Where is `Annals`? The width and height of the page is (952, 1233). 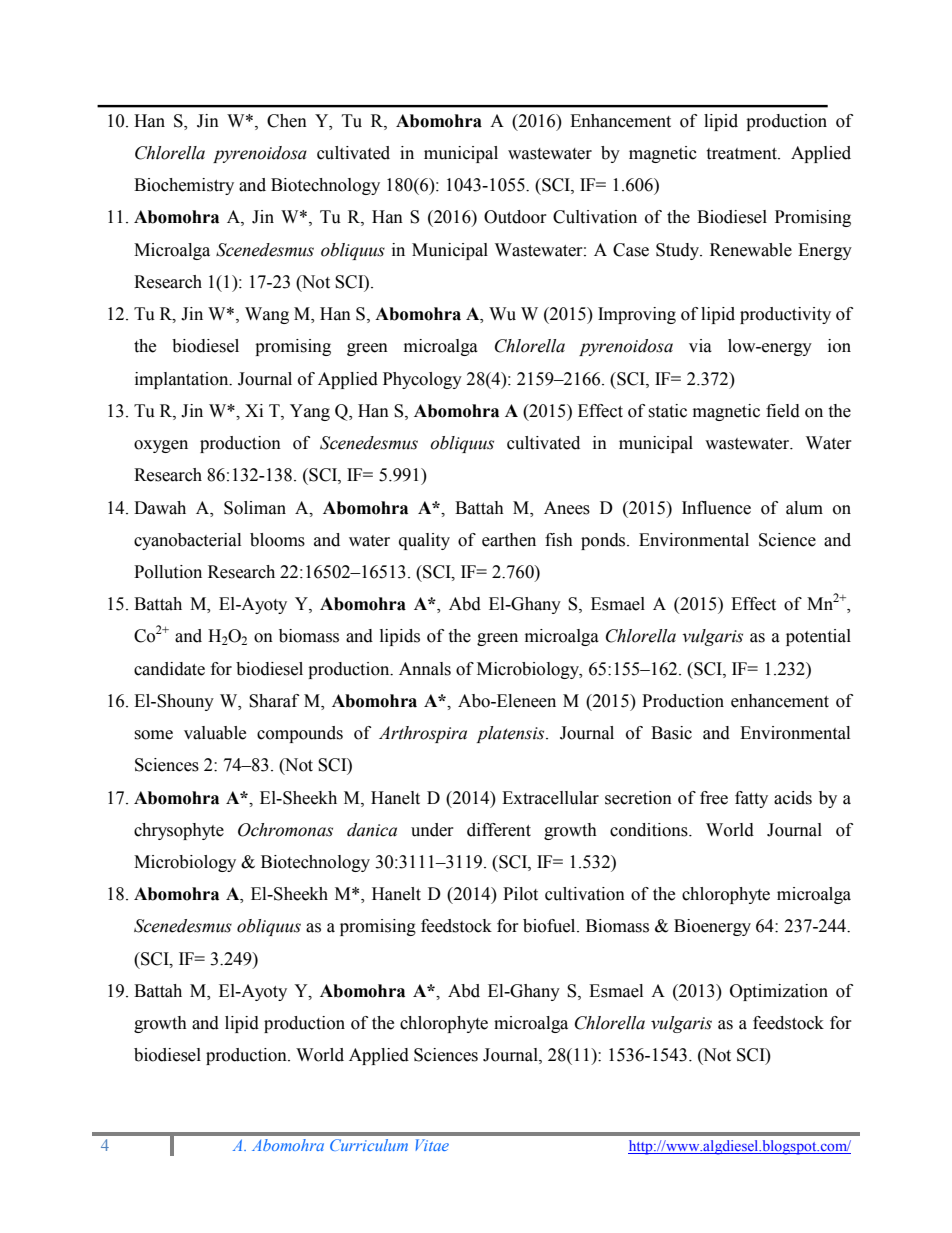
Annals is located at coordinates (425, 669).
